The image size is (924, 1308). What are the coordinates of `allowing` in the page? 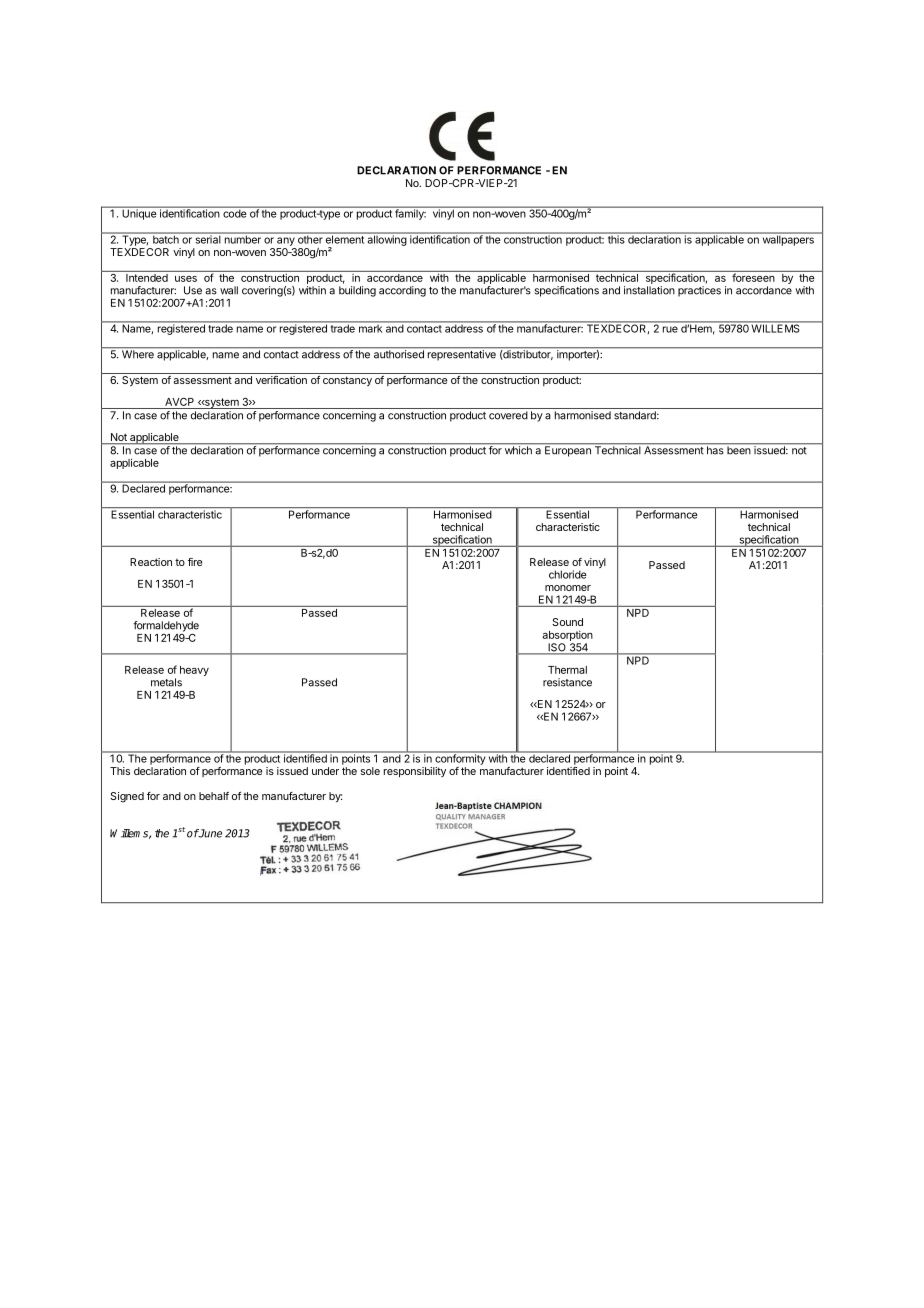 It's located at (386, 239).
